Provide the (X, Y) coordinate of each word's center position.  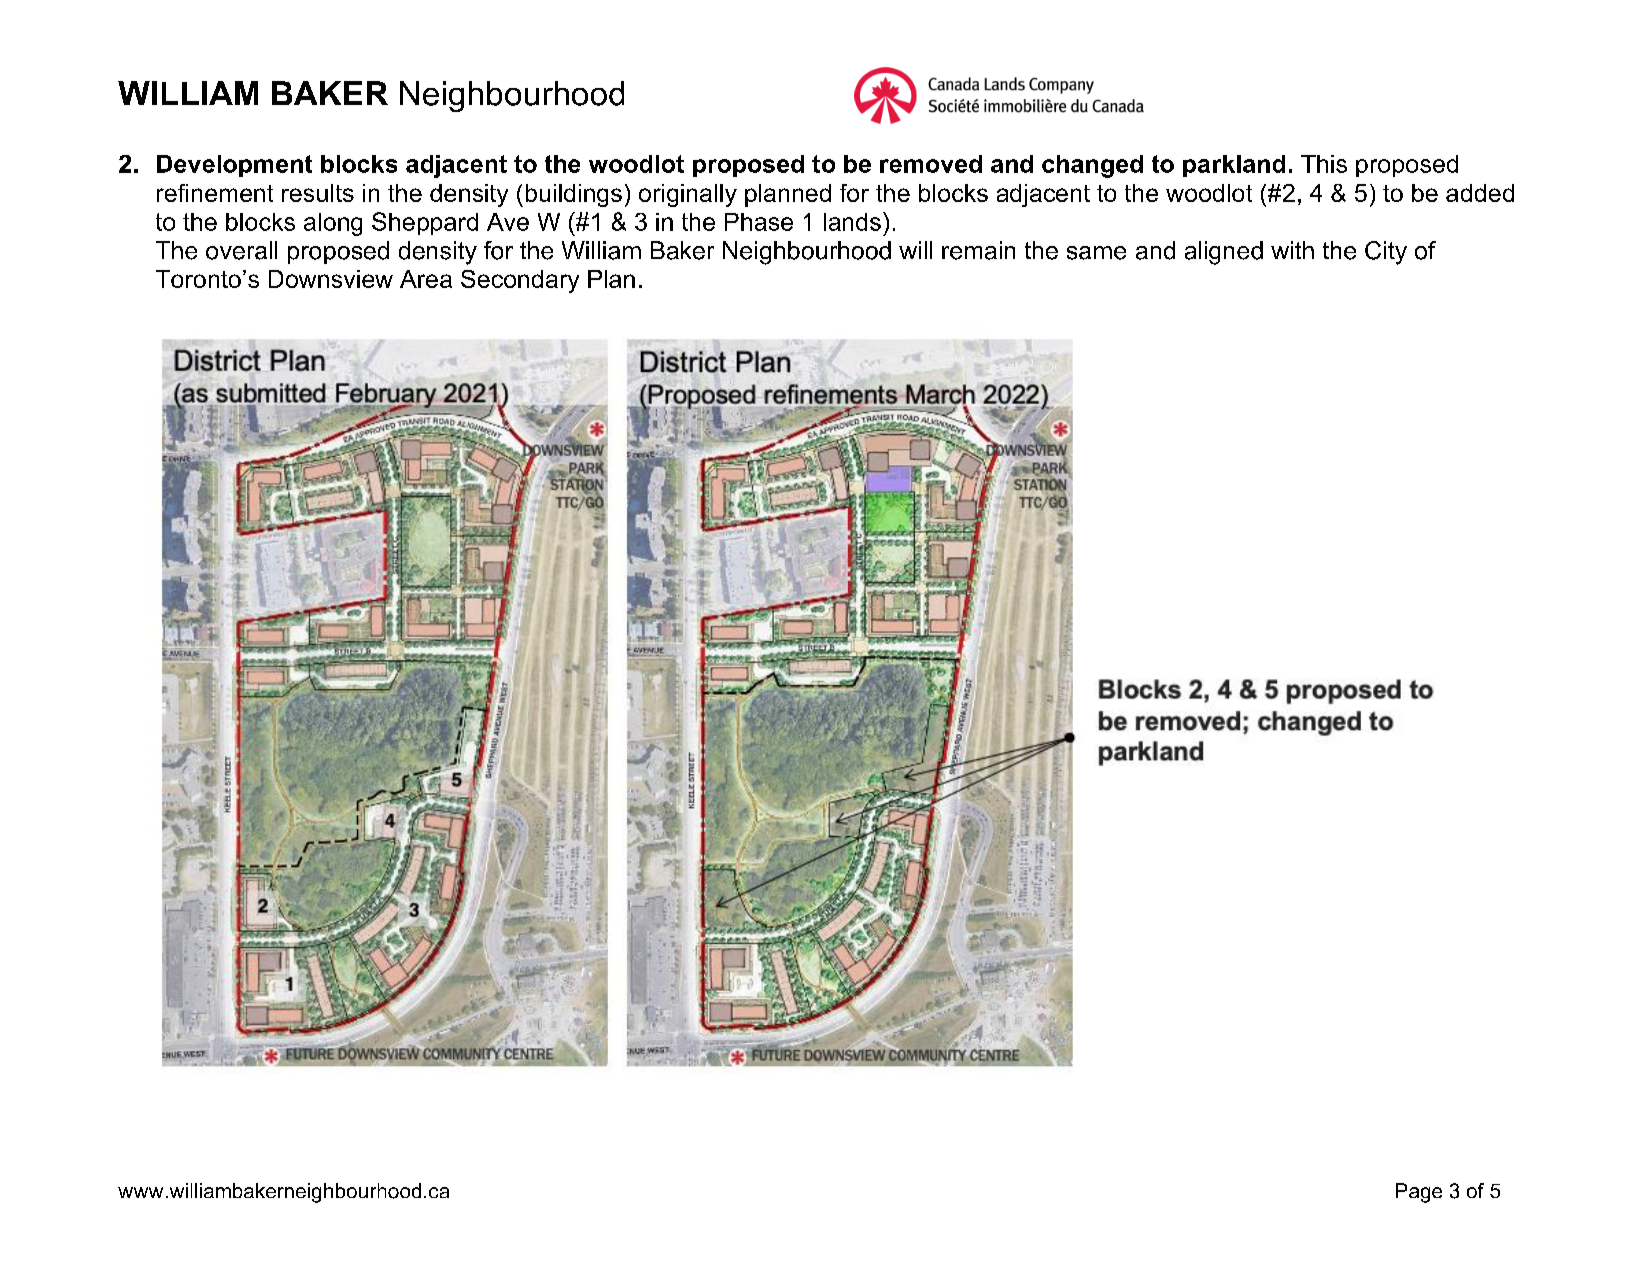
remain (978, 250)
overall (241, 250)
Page (1419, 1193)
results (318, 193)
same (1096, 253)
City (1386, 253)
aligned (1224, 253)
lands (852, 222)
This (1324, 164)
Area (426, 279)
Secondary (520, 281)
